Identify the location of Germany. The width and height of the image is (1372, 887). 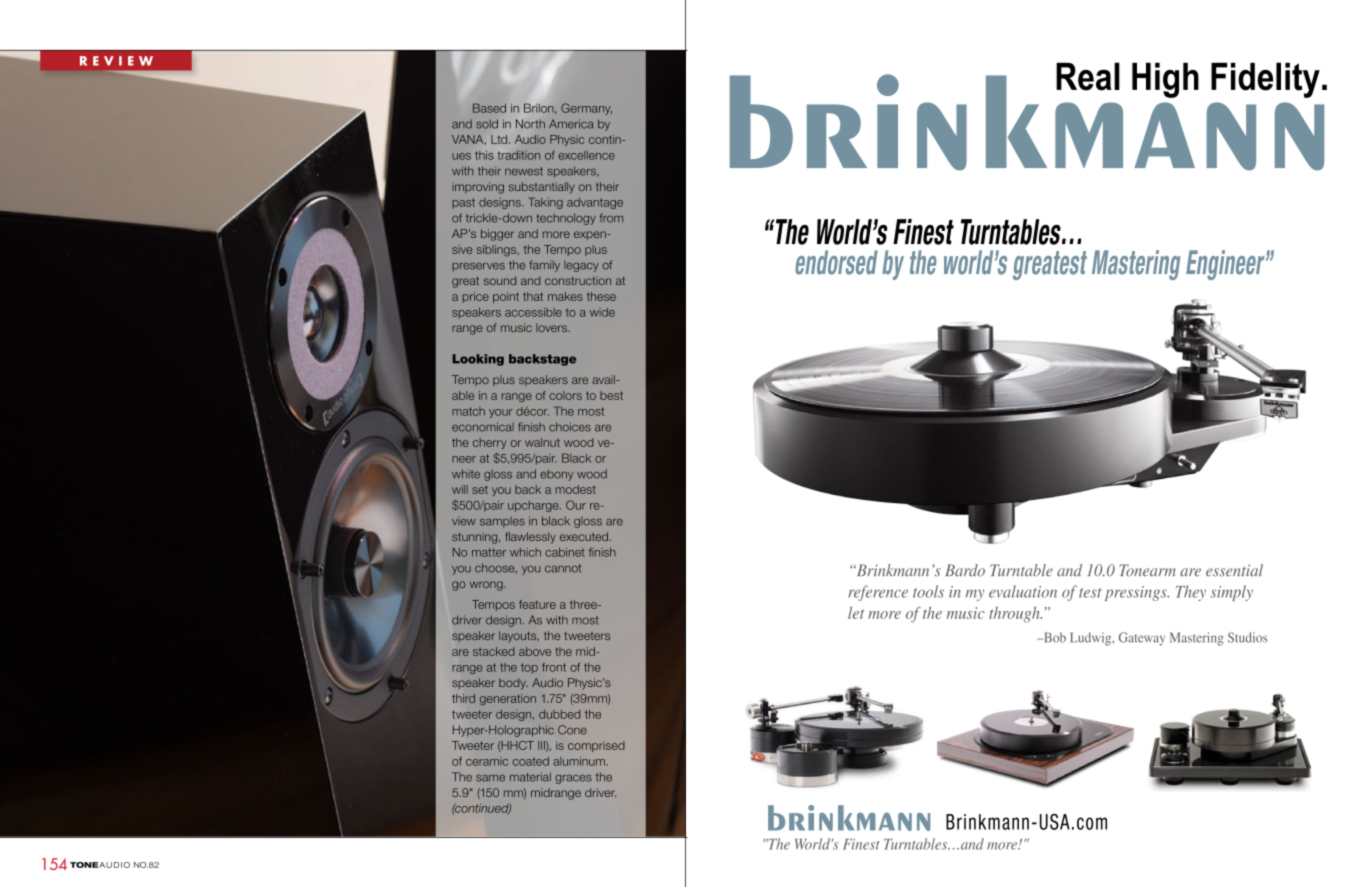
(586, 109).
